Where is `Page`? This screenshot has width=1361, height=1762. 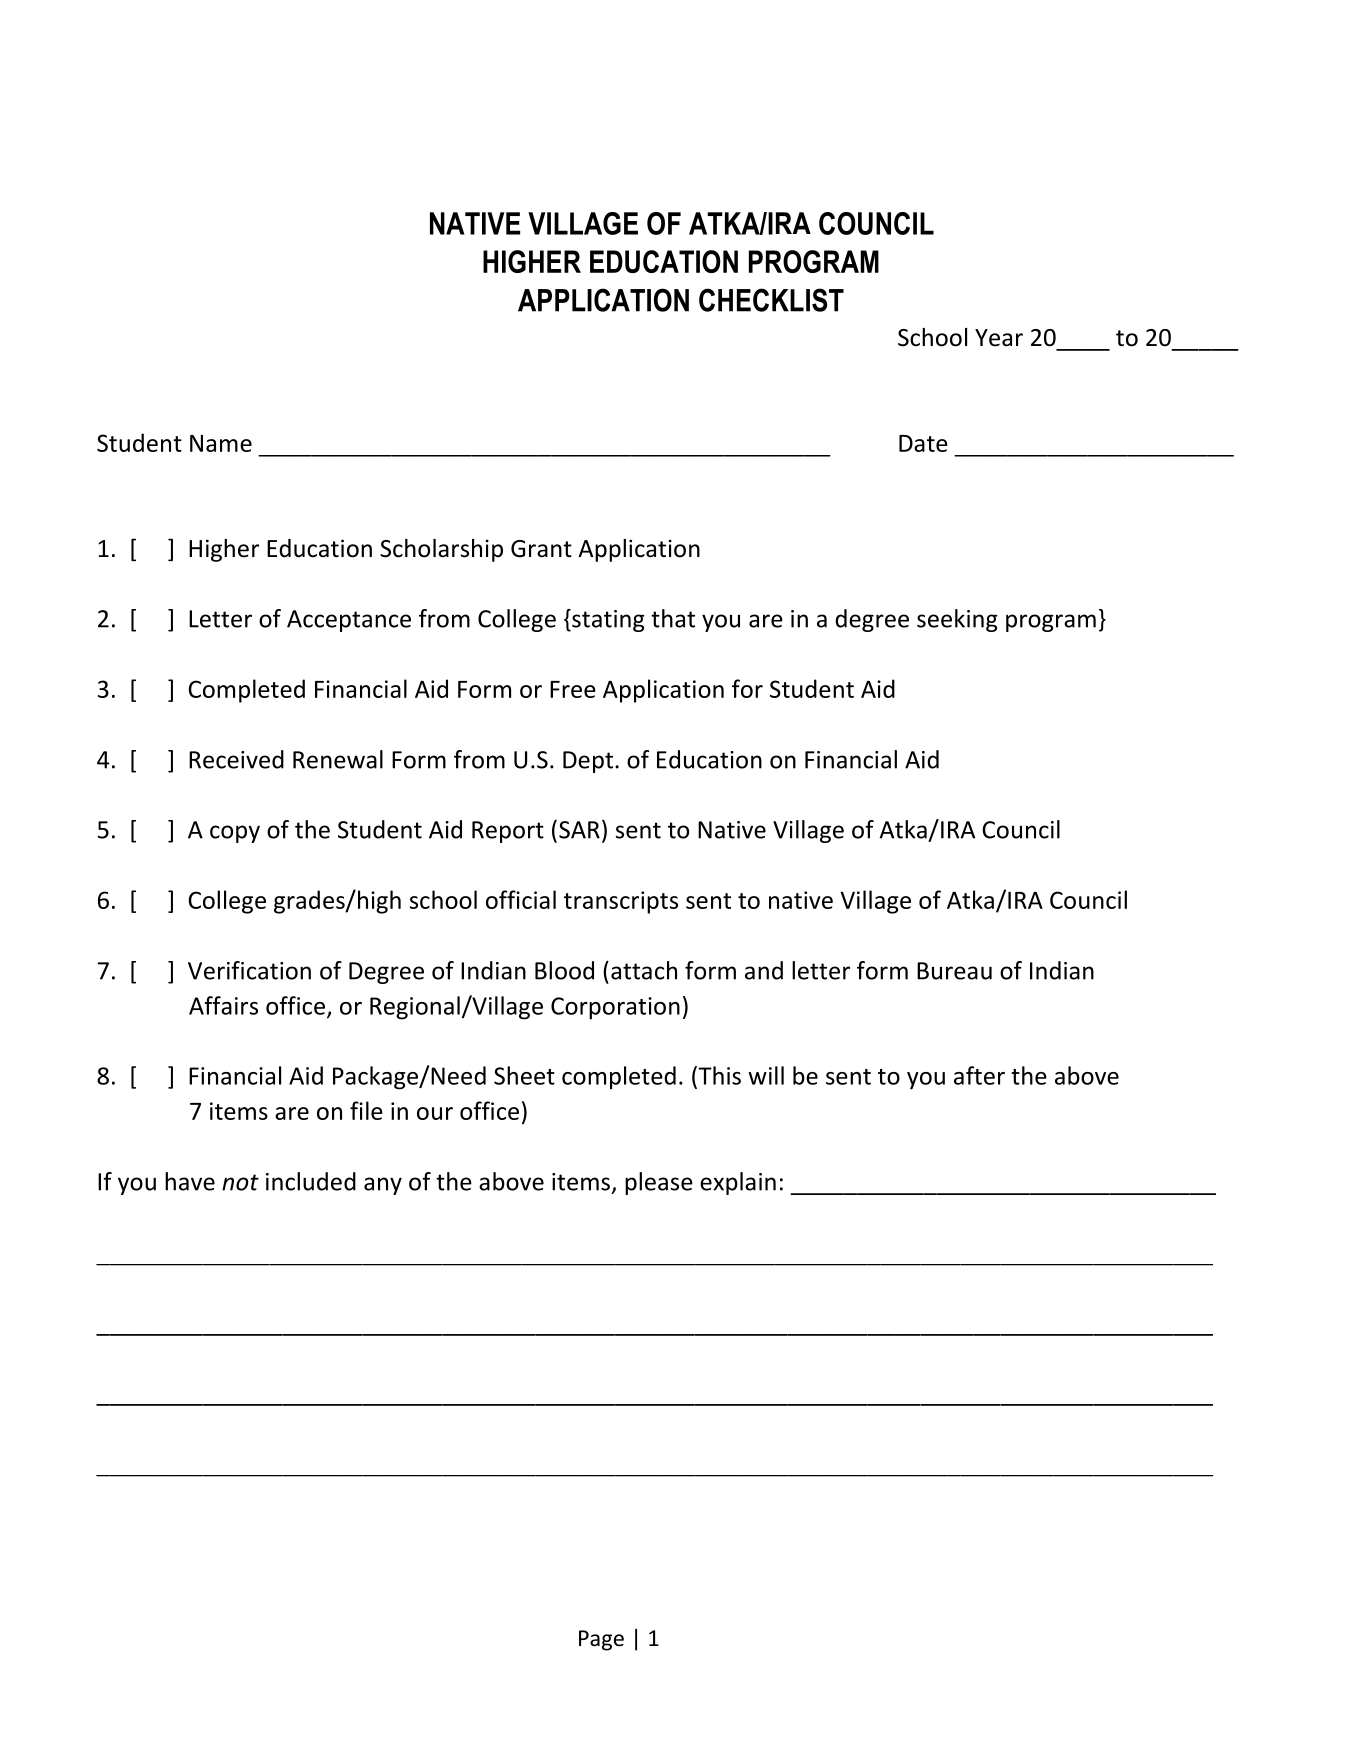
Page is located at coordinates (601, 1640).
